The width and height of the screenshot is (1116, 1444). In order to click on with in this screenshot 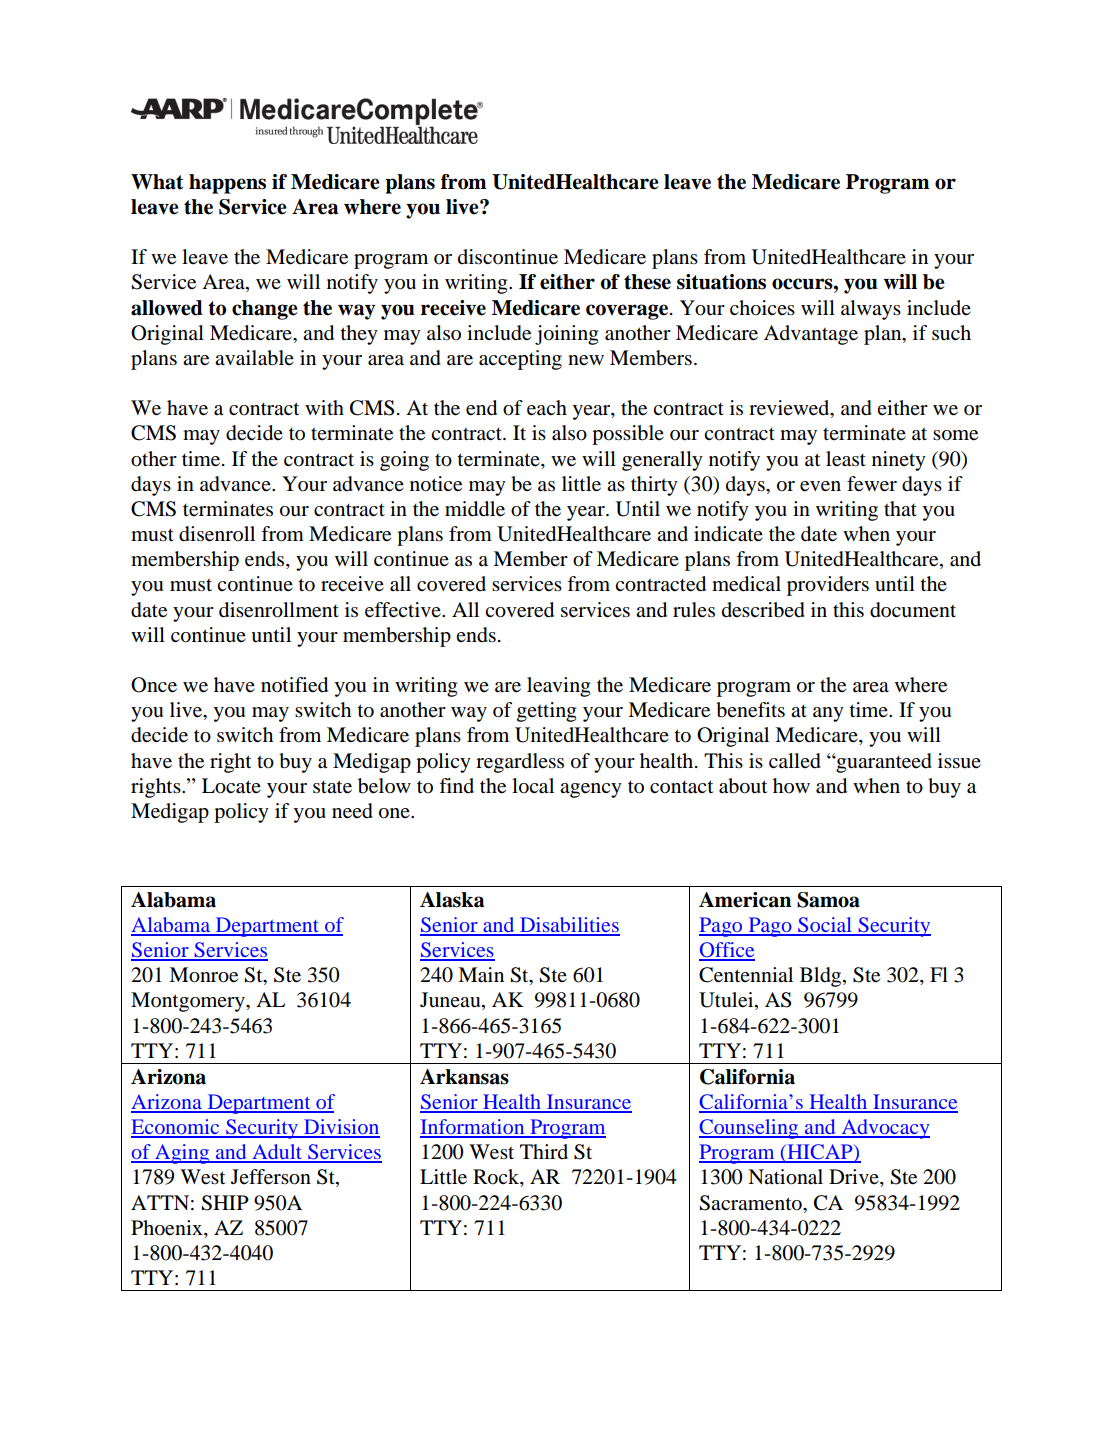, I will do `click(324, 407)`.
